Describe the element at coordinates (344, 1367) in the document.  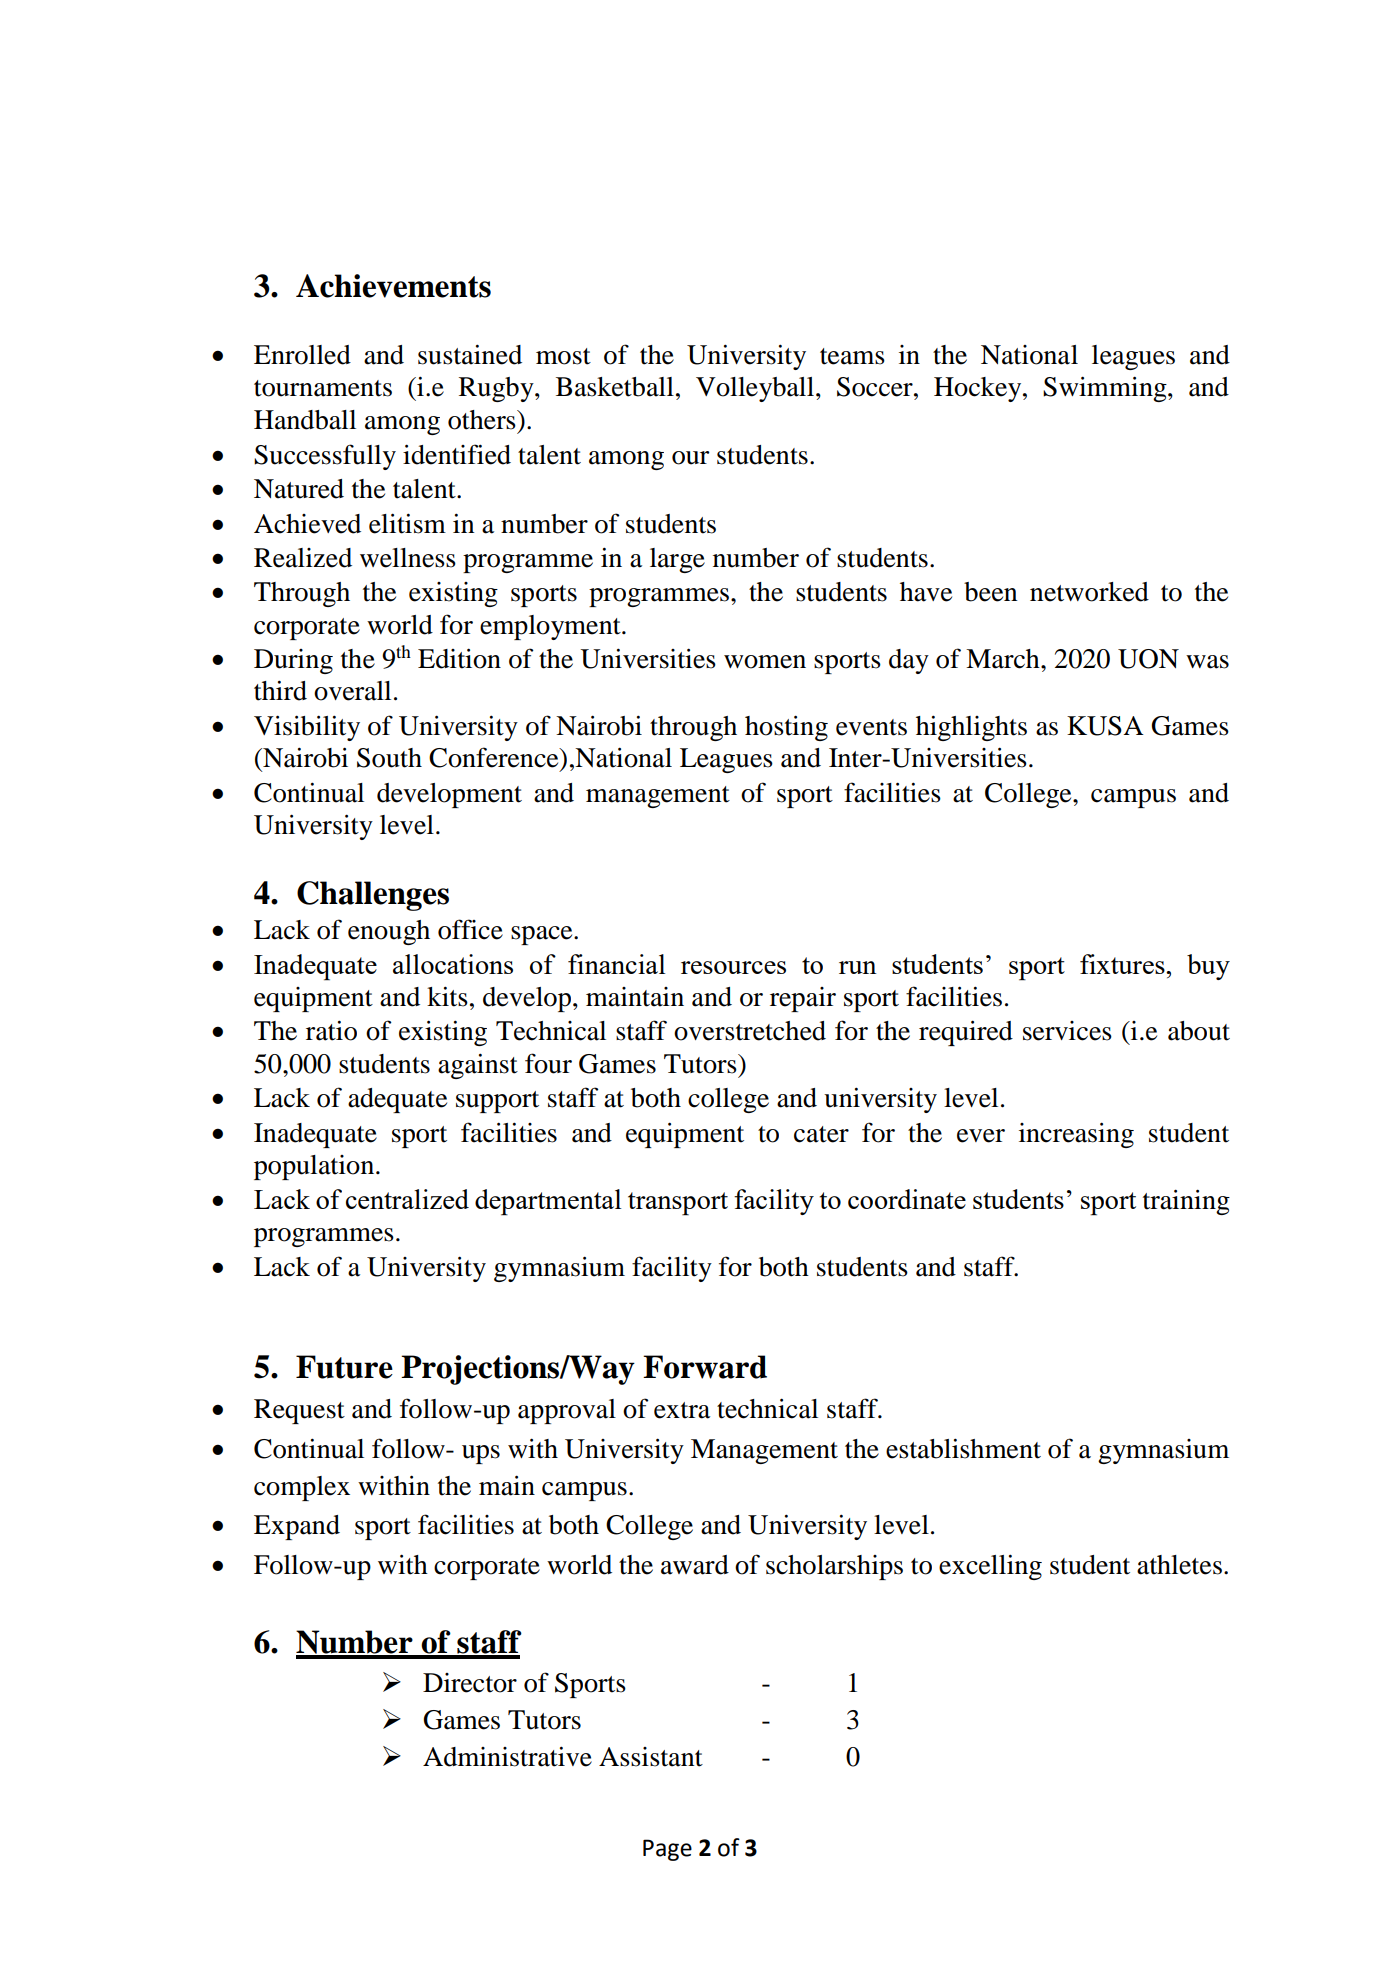
I see `Future` at that location.
